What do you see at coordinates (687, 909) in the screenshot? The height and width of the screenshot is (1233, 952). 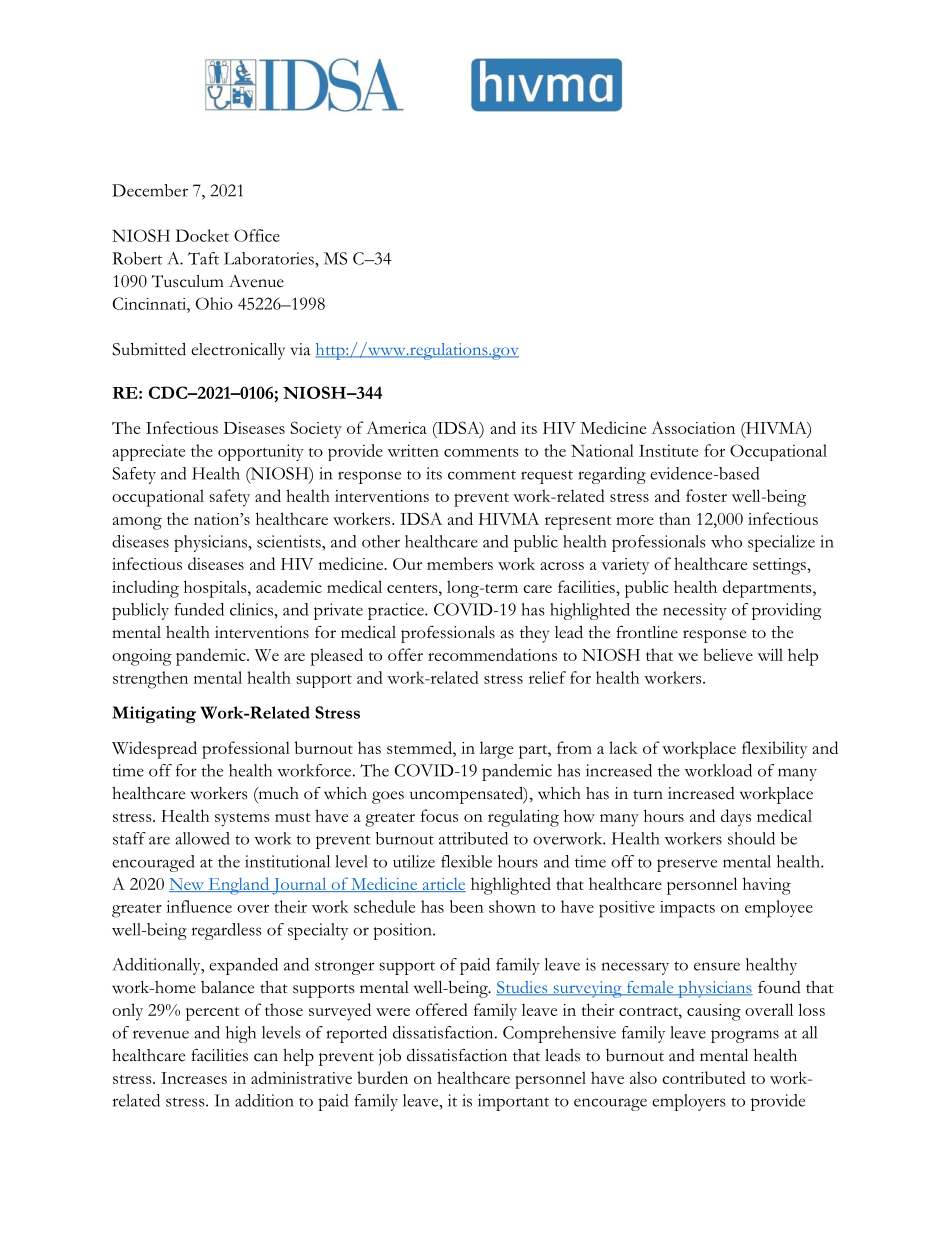 I see `impacts` at bounding box center [687, 909].
